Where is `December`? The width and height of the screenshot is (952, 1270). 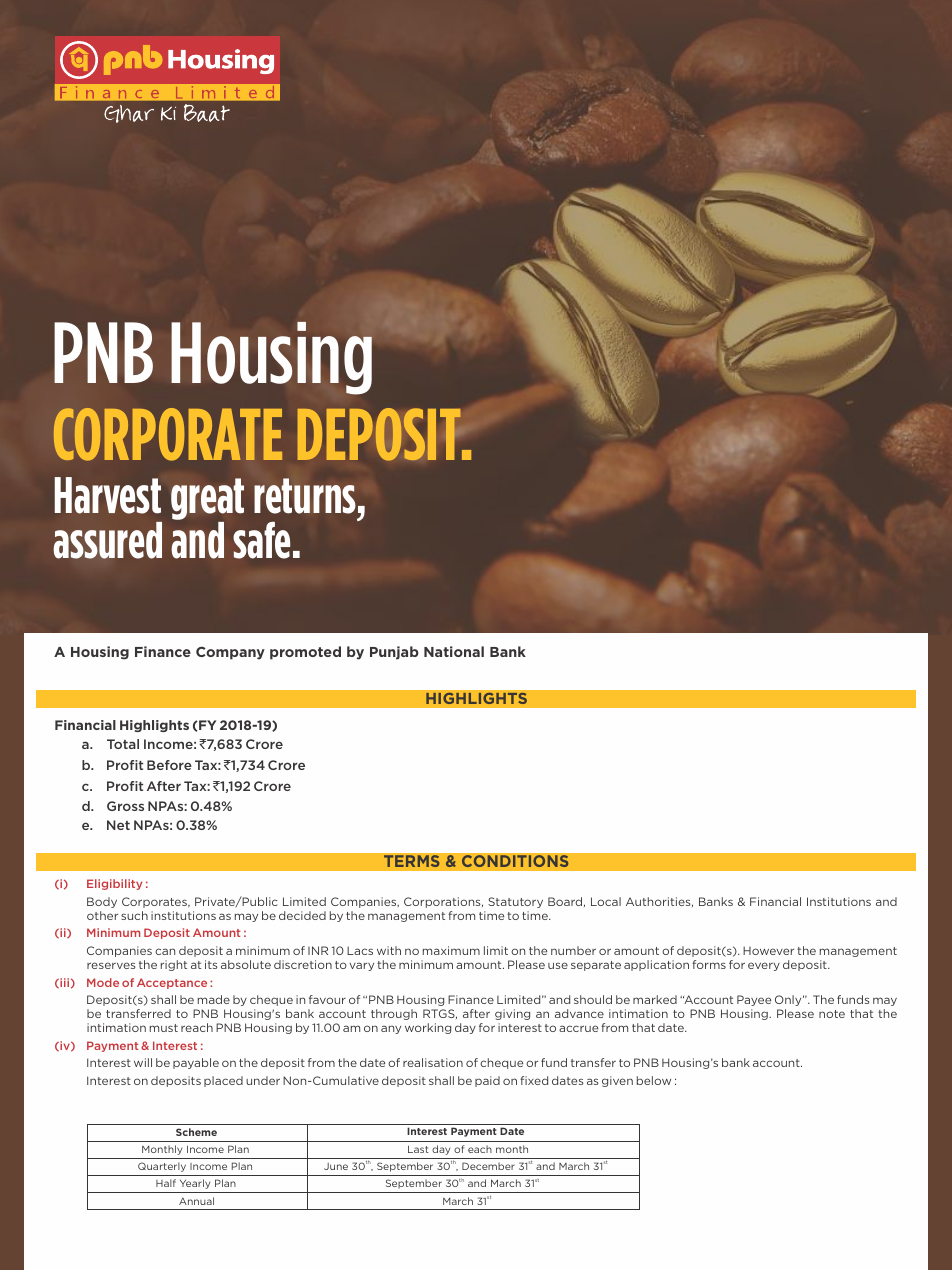 December is located at coordinates (488, 1166).
